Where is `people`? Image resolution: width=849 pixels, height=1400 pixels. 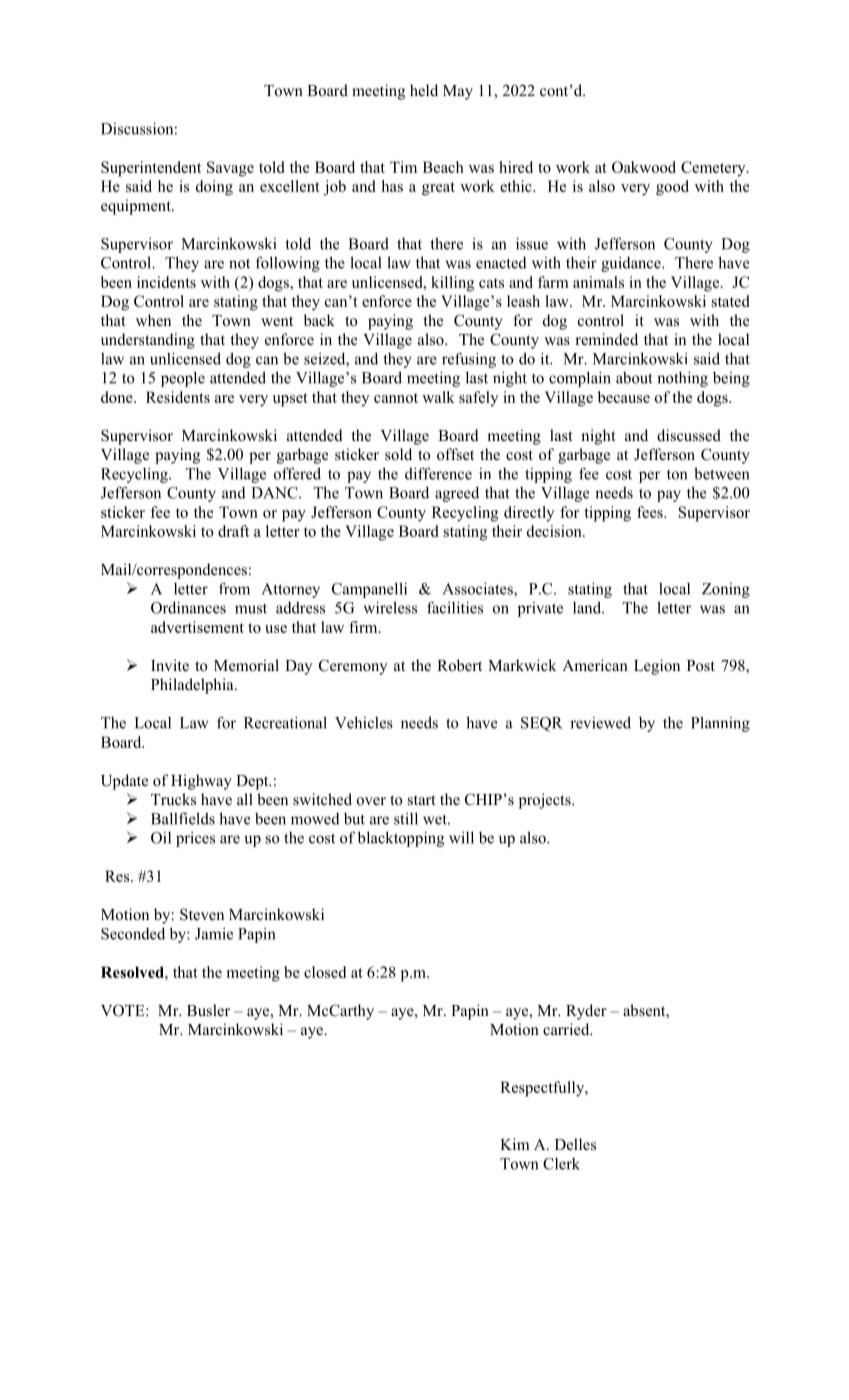
people is located at coordinates (183, 379).
